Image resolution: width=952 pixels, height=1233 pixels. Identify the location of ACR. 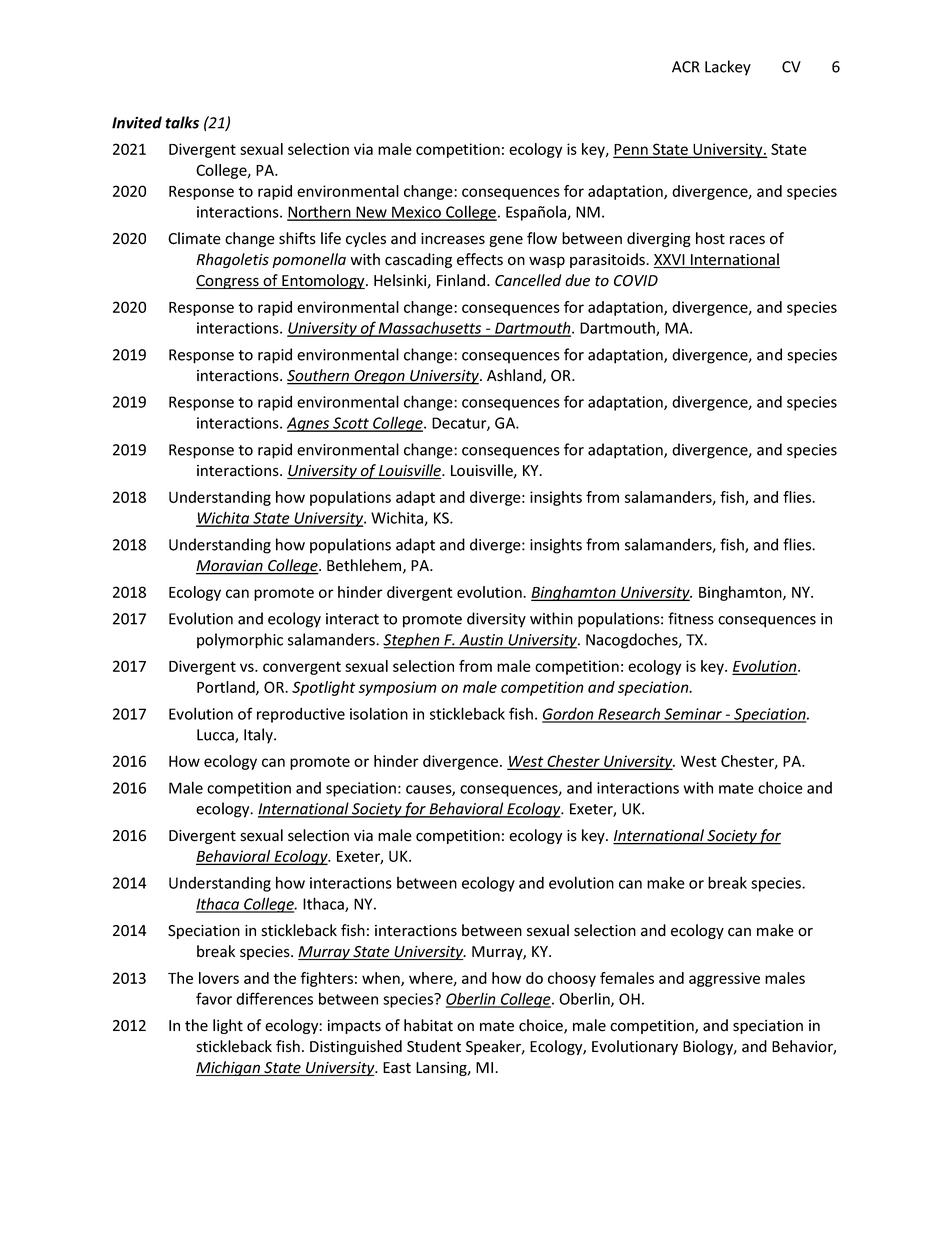
(686, 67).
